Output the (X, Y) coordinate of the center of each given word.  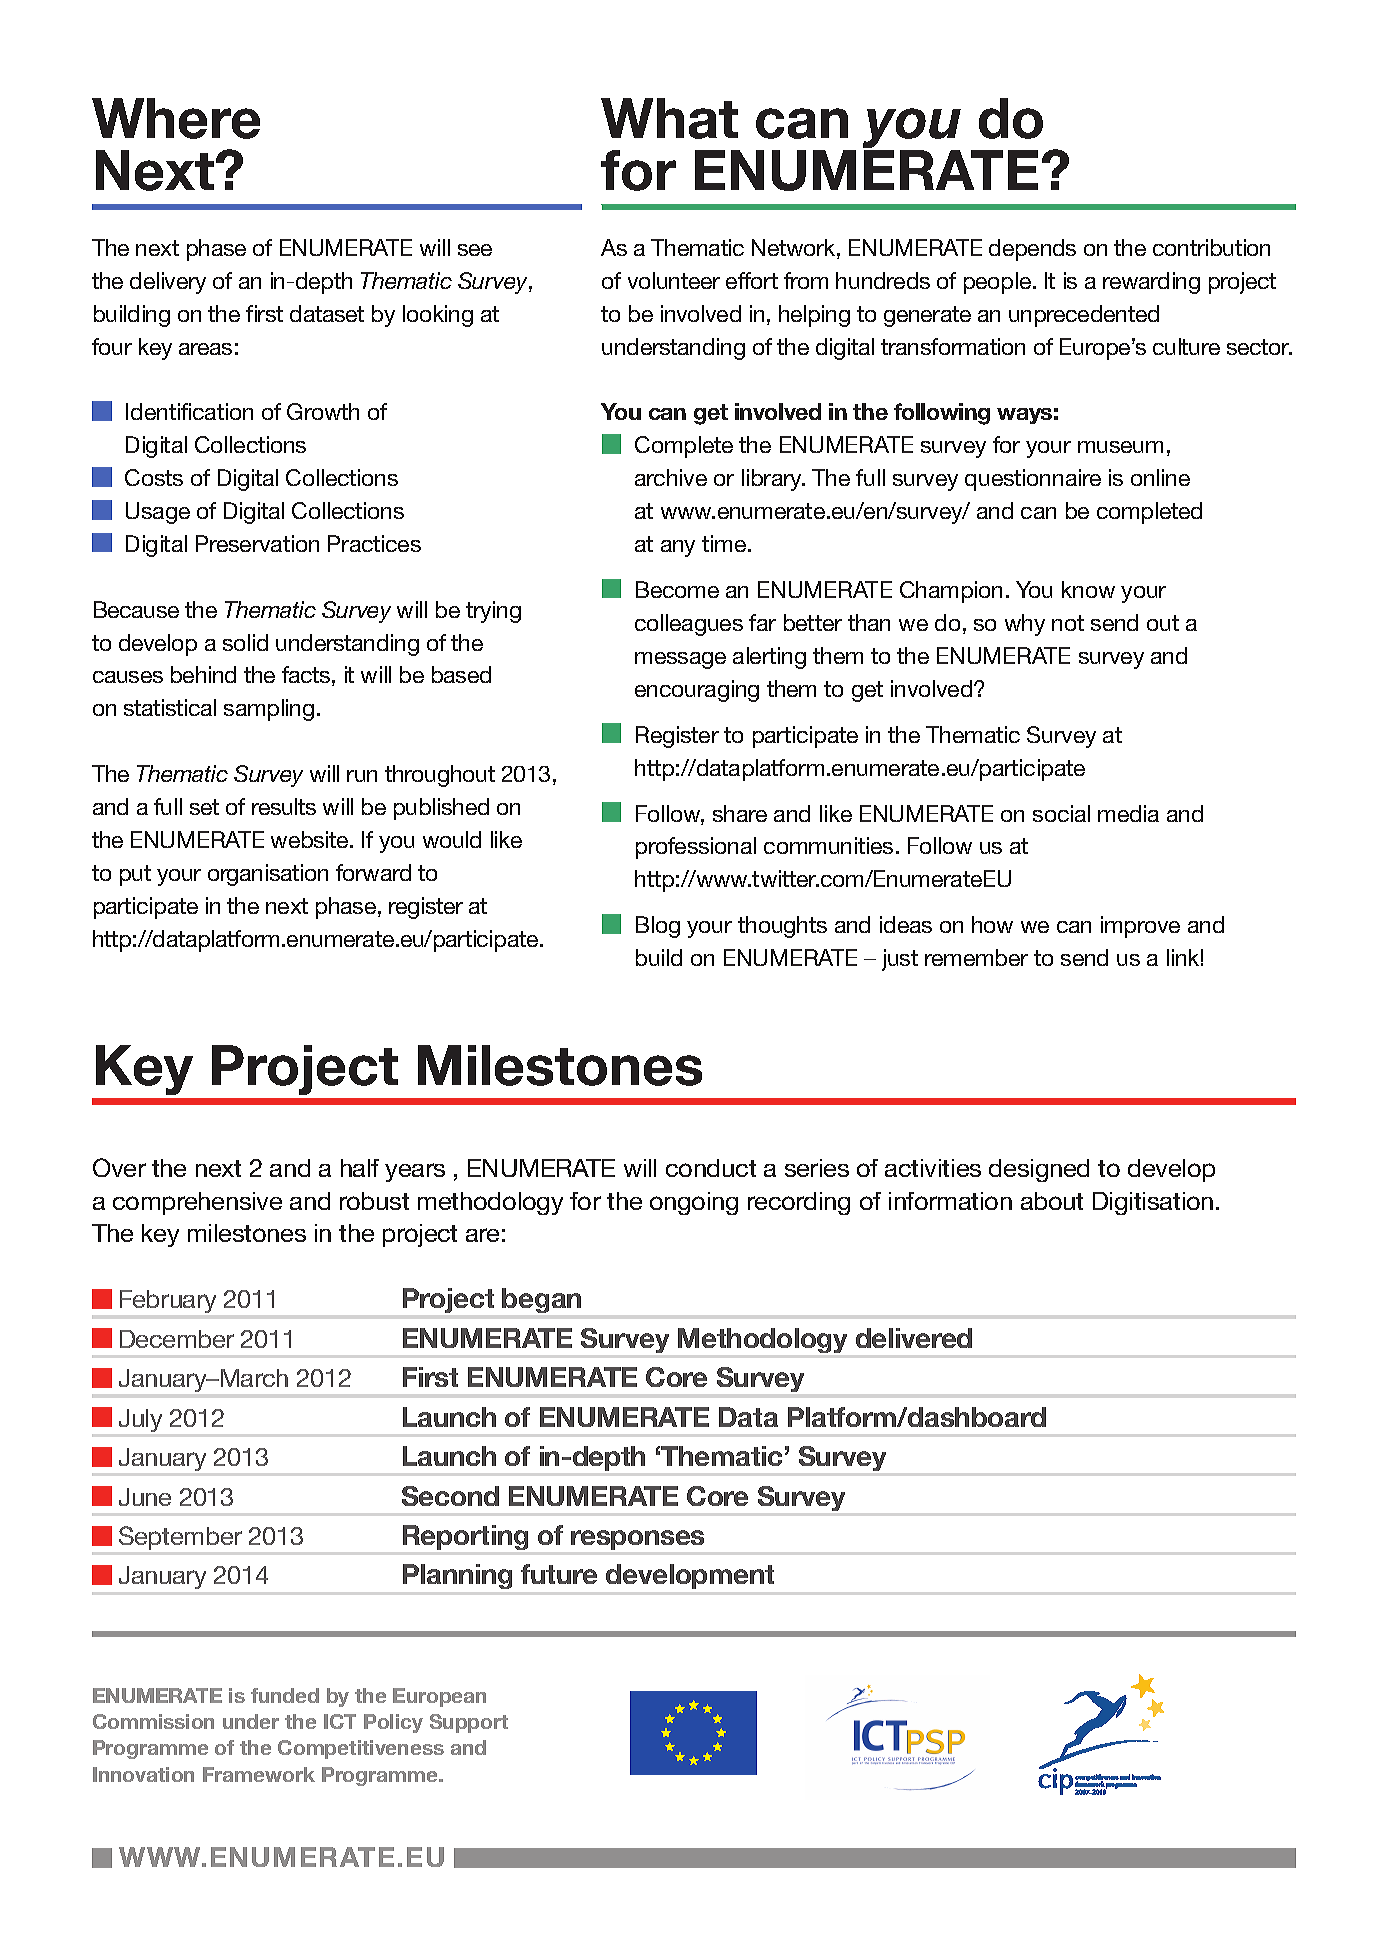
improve (1140, 927)
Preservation (257, 543)
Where (176, 118)
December (177, 1339)
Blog (658, 927)
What (669, 118)
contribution (1211, 247)
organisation (268, 875)
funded (285, 1695)
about (1052, 1201)
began (541, 1300)
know (1088, 589)
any (678, 548)
